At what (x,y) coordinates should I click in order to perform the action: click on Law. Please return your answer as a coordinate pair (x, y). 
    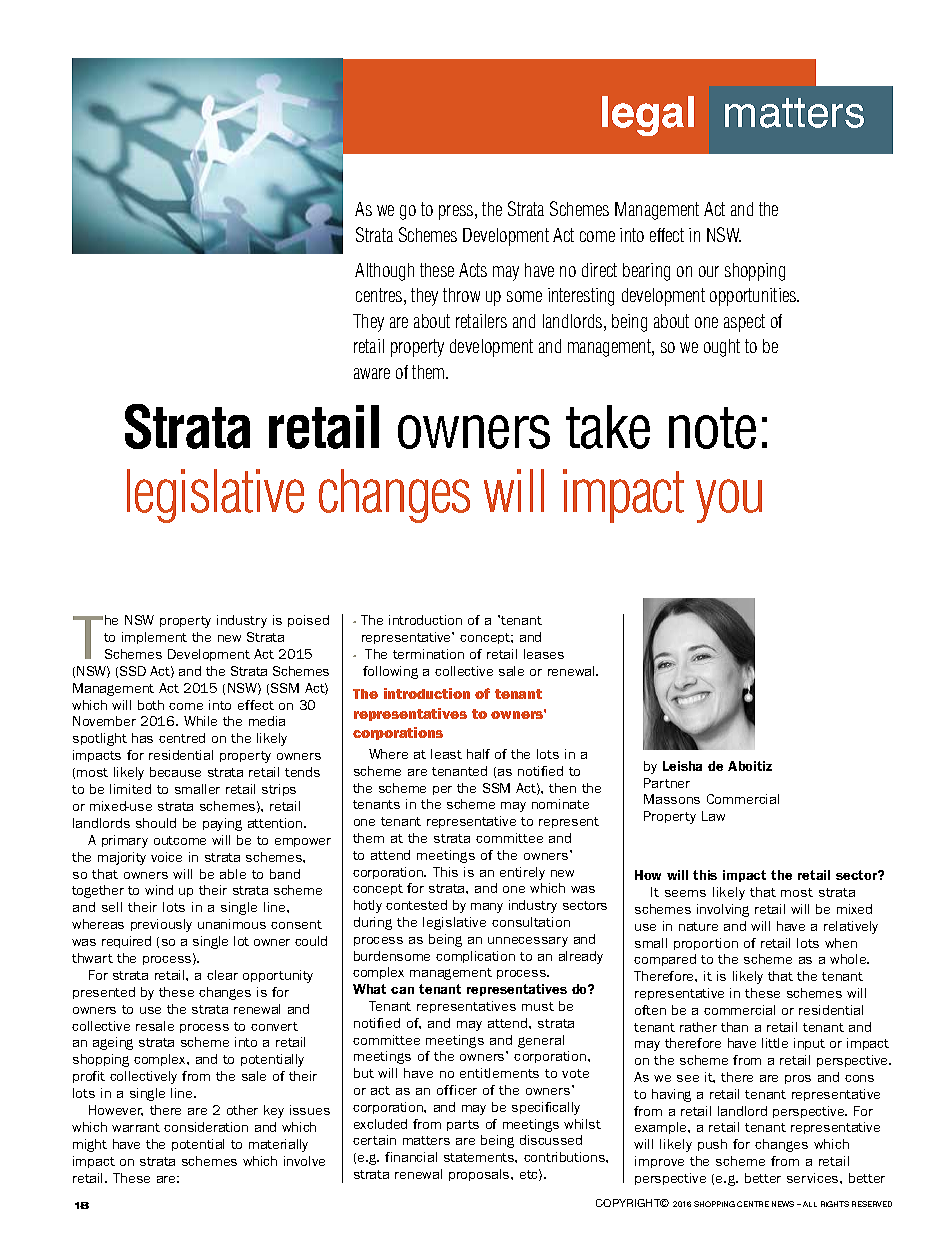
    Looking at the image, I should click on (713, 816).
